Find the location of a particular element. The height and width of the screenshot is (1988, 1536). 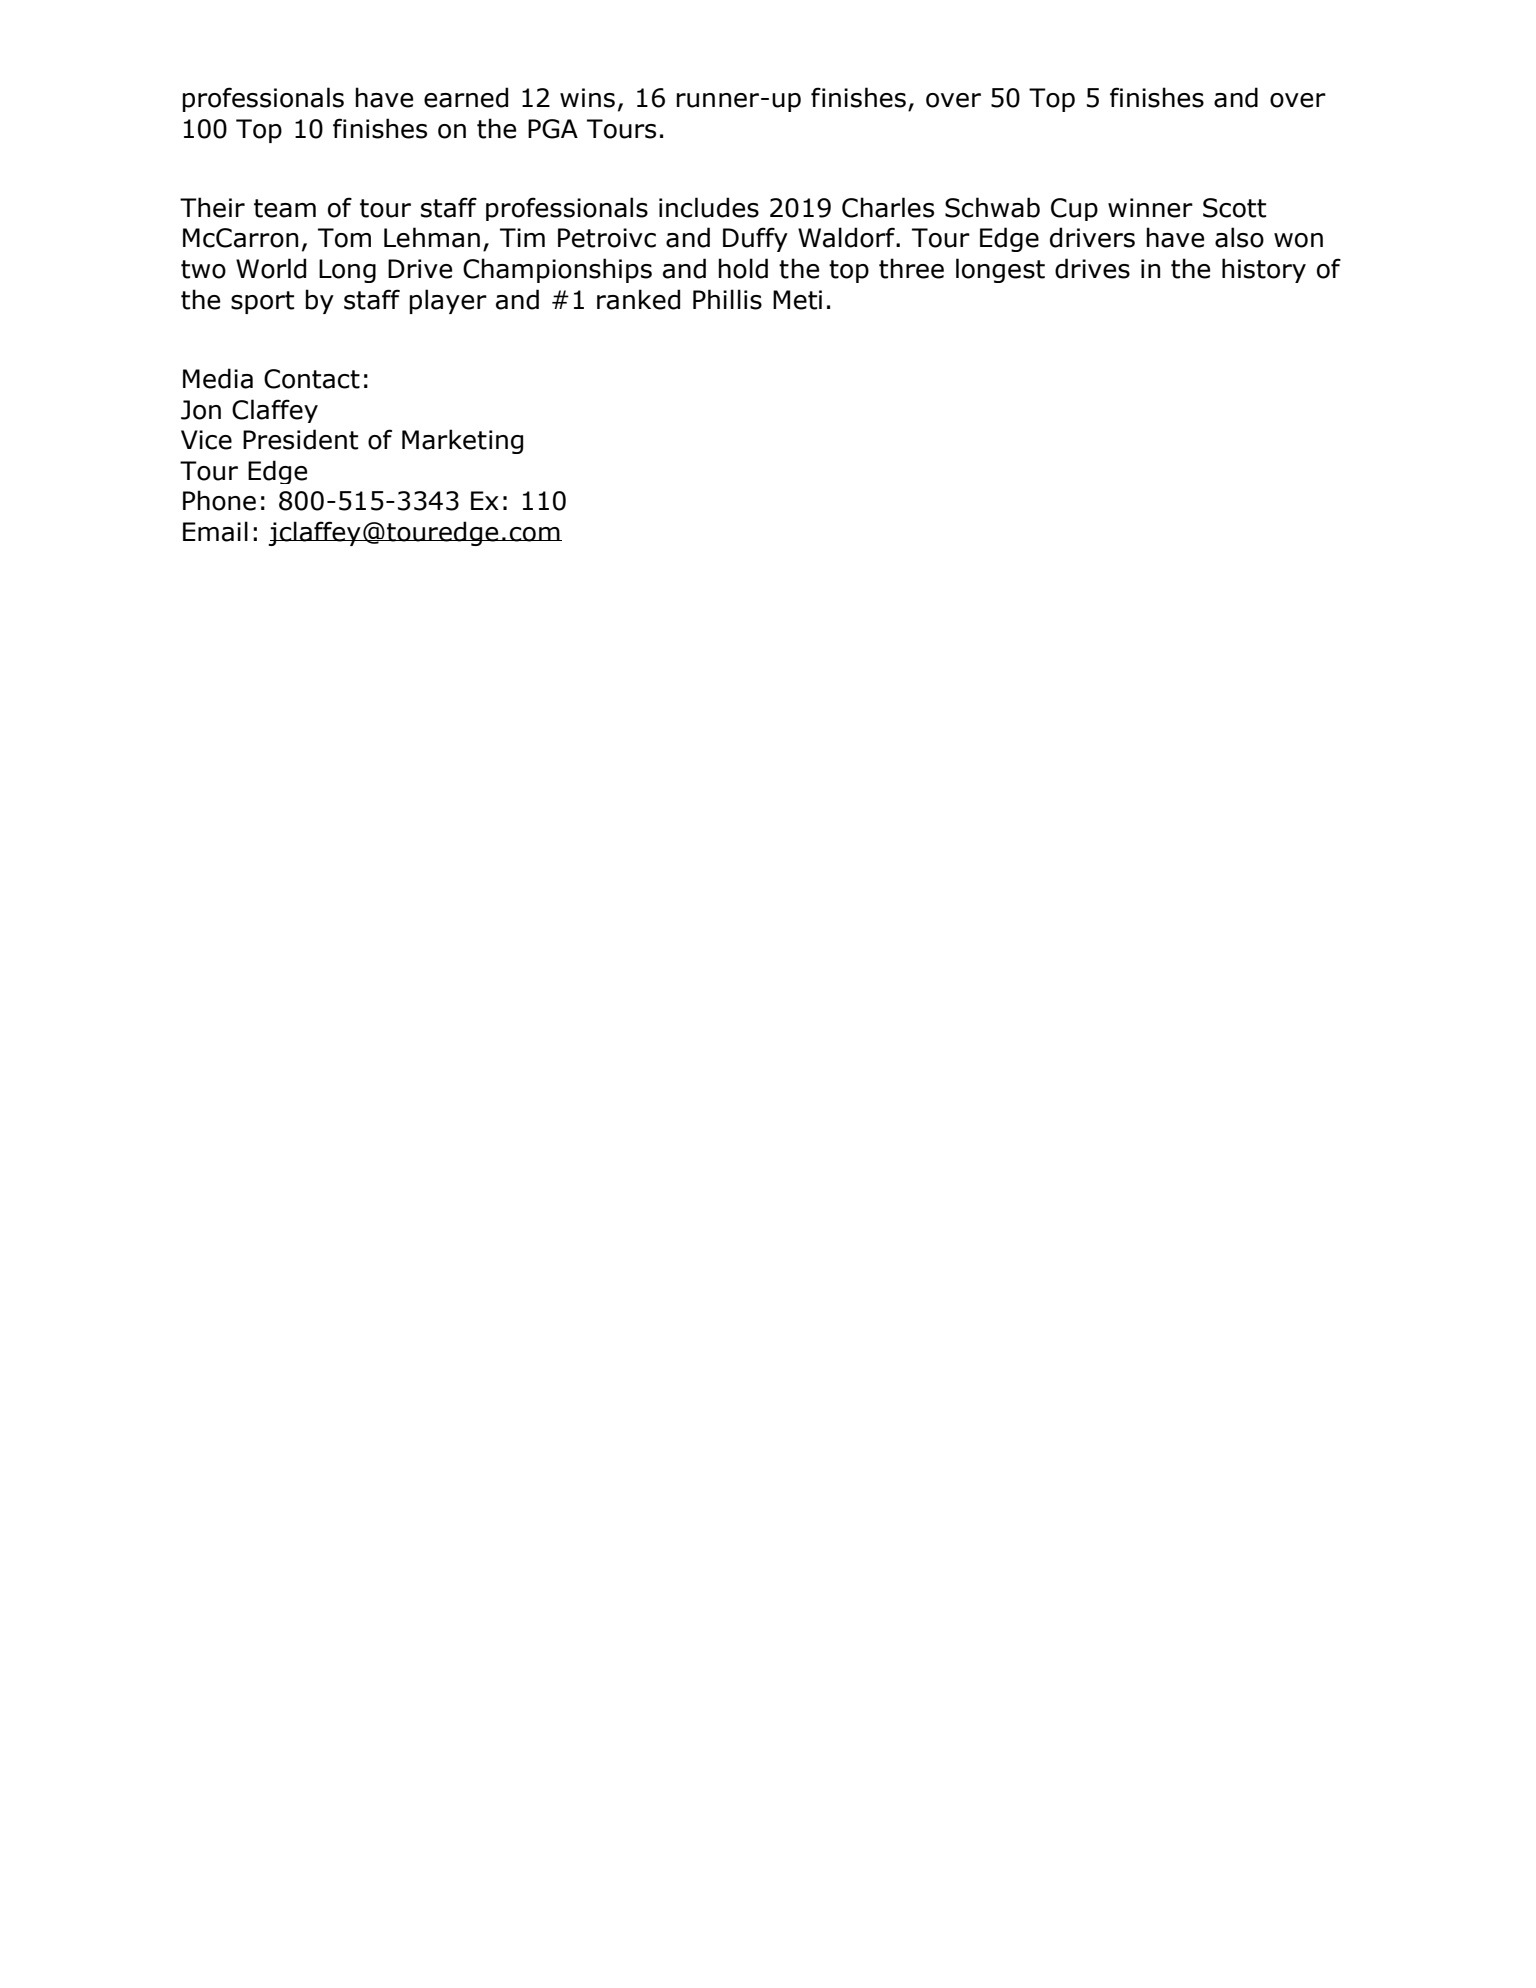

wins is located at coordinates (587, 98).
